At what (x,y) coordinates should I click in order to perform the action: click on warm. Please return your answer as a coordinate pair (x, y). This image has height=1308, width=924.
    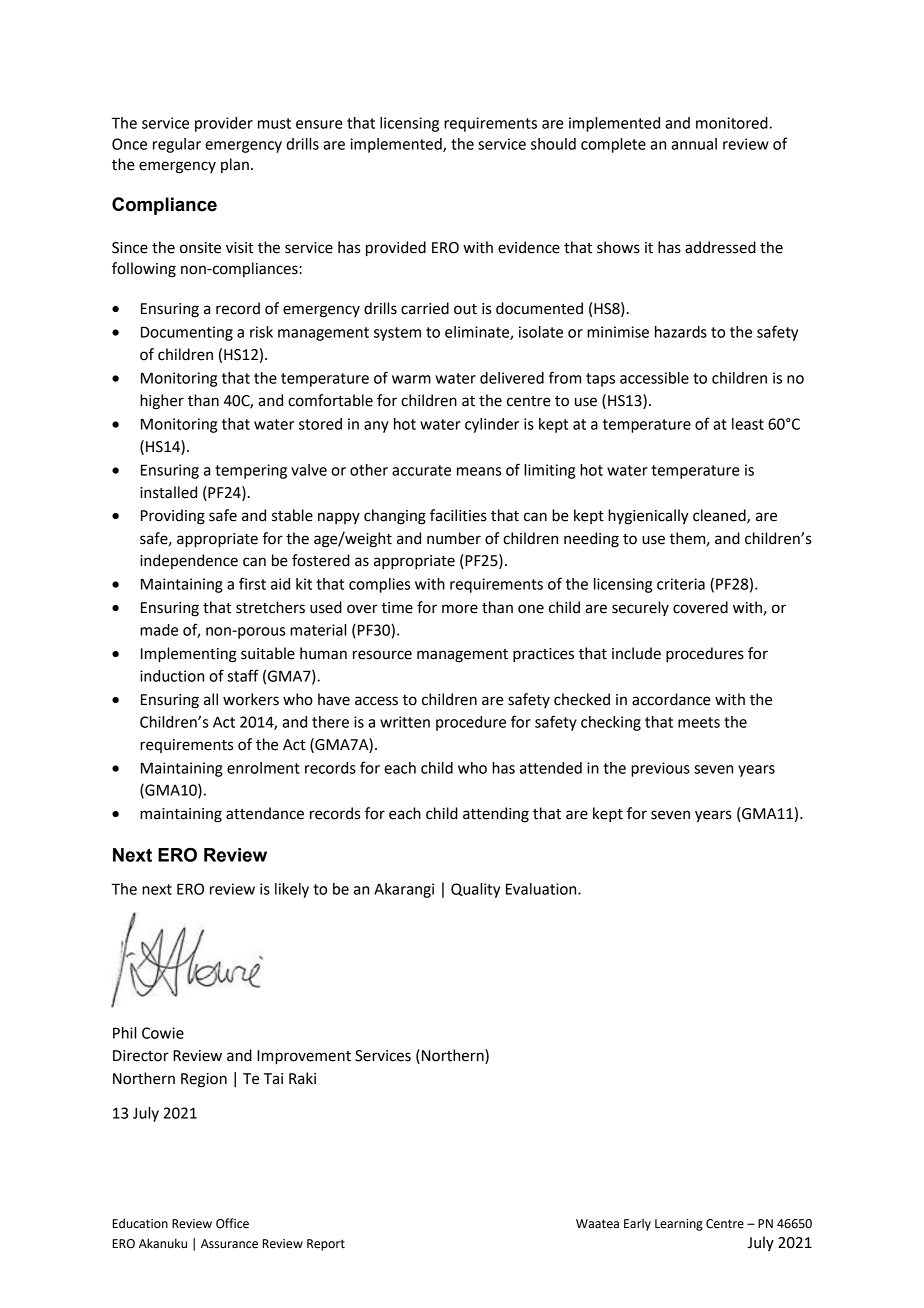
    Looking at the image, I should click on (411, 379).
